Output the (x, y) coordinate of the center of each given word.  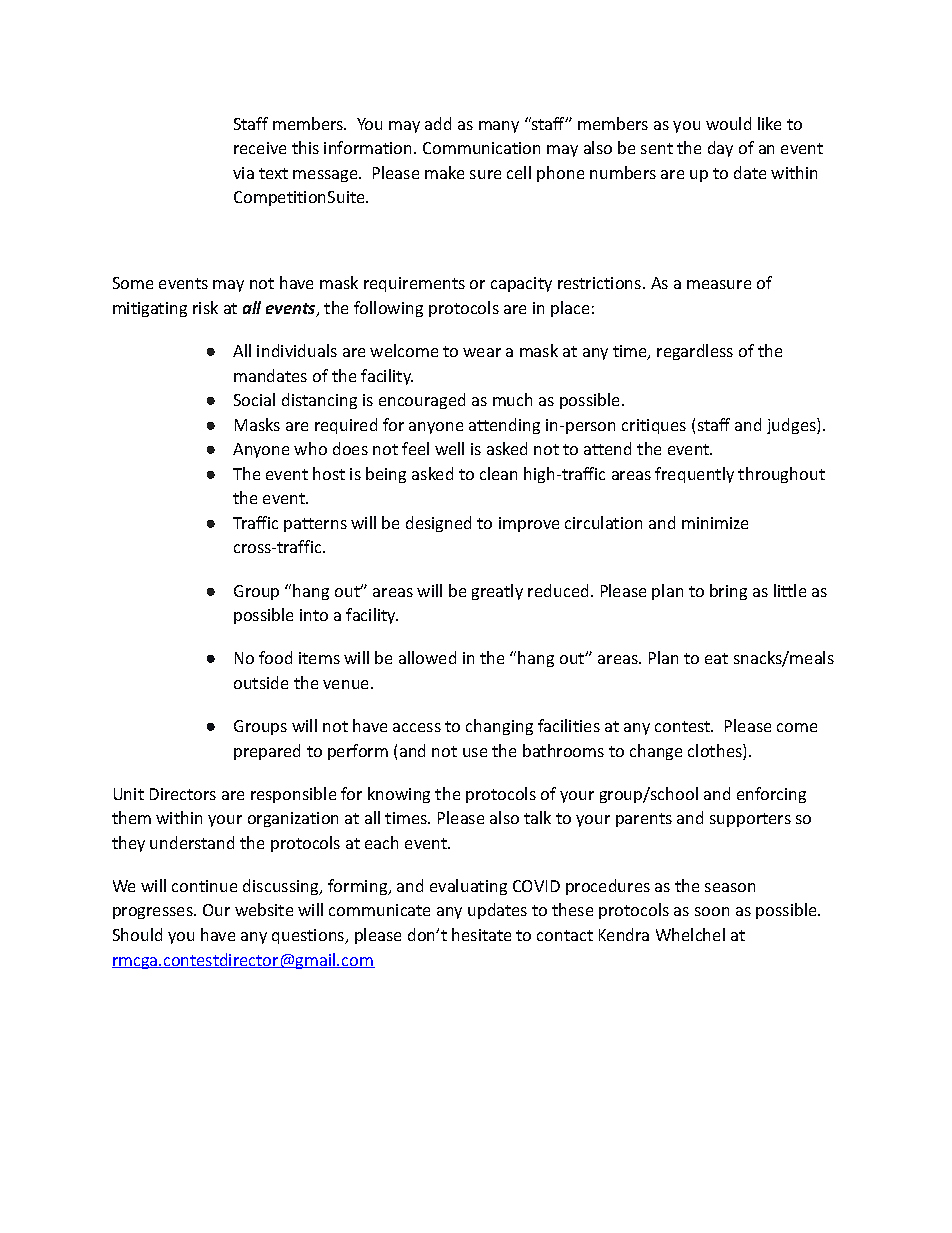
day (720, 149)
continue (204, 886)
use (475, 752)
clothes (716, 752)
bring (728, 592)
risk (205, 307)
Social (254, 399)
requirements (414, 284)
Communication (481, 148)
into (314, 615)
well (449, 448)
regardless (695, 352)
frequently (694, 475)
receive (260, 148)
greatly (497, 592)
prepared (267, 752)
